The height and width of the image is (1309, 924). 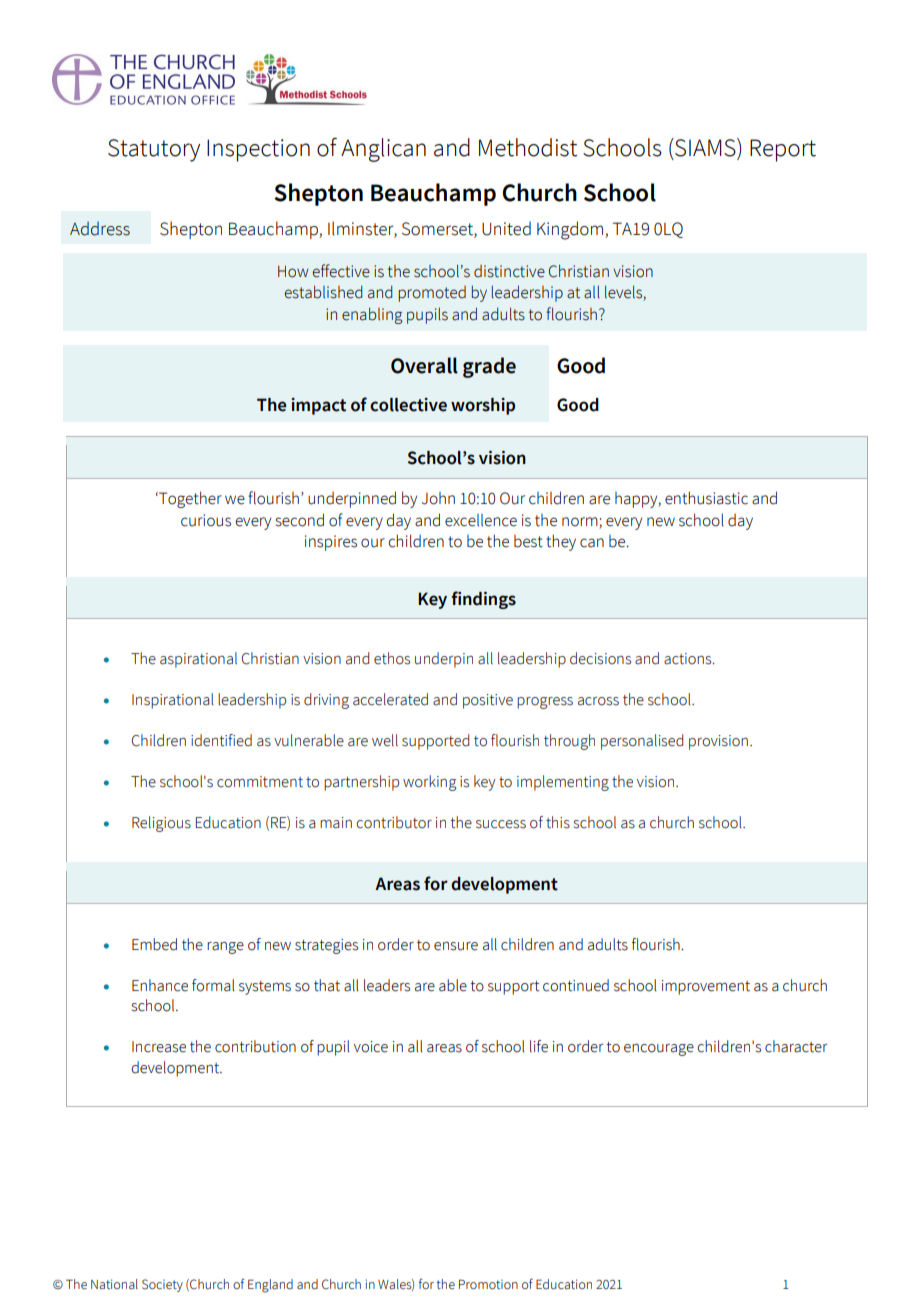 What do you see at coordinates (383, 150) in the image?
I see `Anglican` at bounding box center [383, 150].
